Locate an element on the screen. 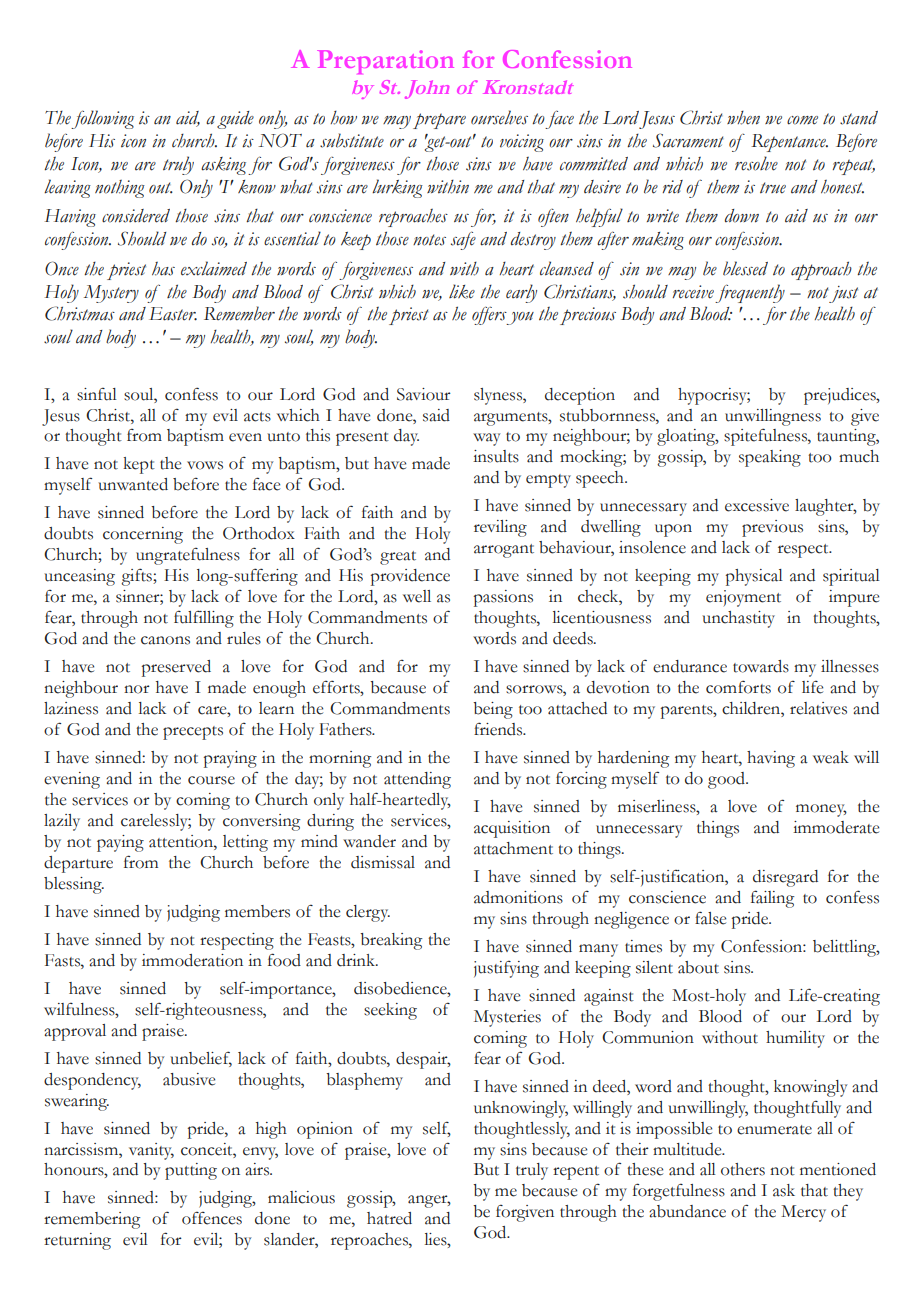 This screenshot has width=924, height=1308. prepare is located at coordinates (439, 121).
